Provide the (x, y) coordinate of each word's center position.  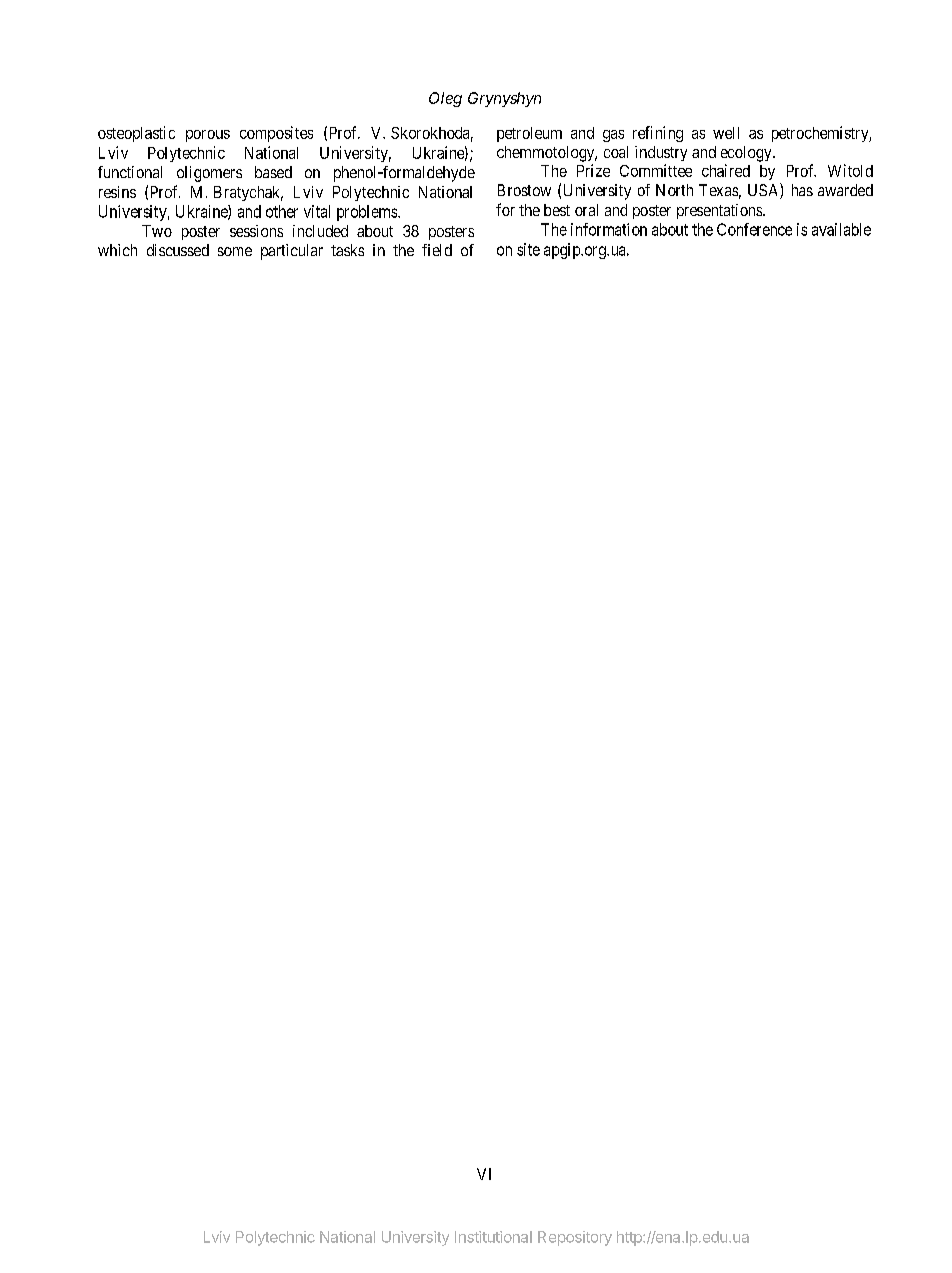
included (320, 231)
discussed (178, 250)
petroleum (529, 134)
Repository (575, 1238)
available (841, 229)
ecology (747, 154)
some (235, 251)
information (609, 229)
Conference (754, 229)
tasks (347, 250)
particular (292, 252)
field (437, 250)
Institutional (493, 1237)
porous (208, 136)
